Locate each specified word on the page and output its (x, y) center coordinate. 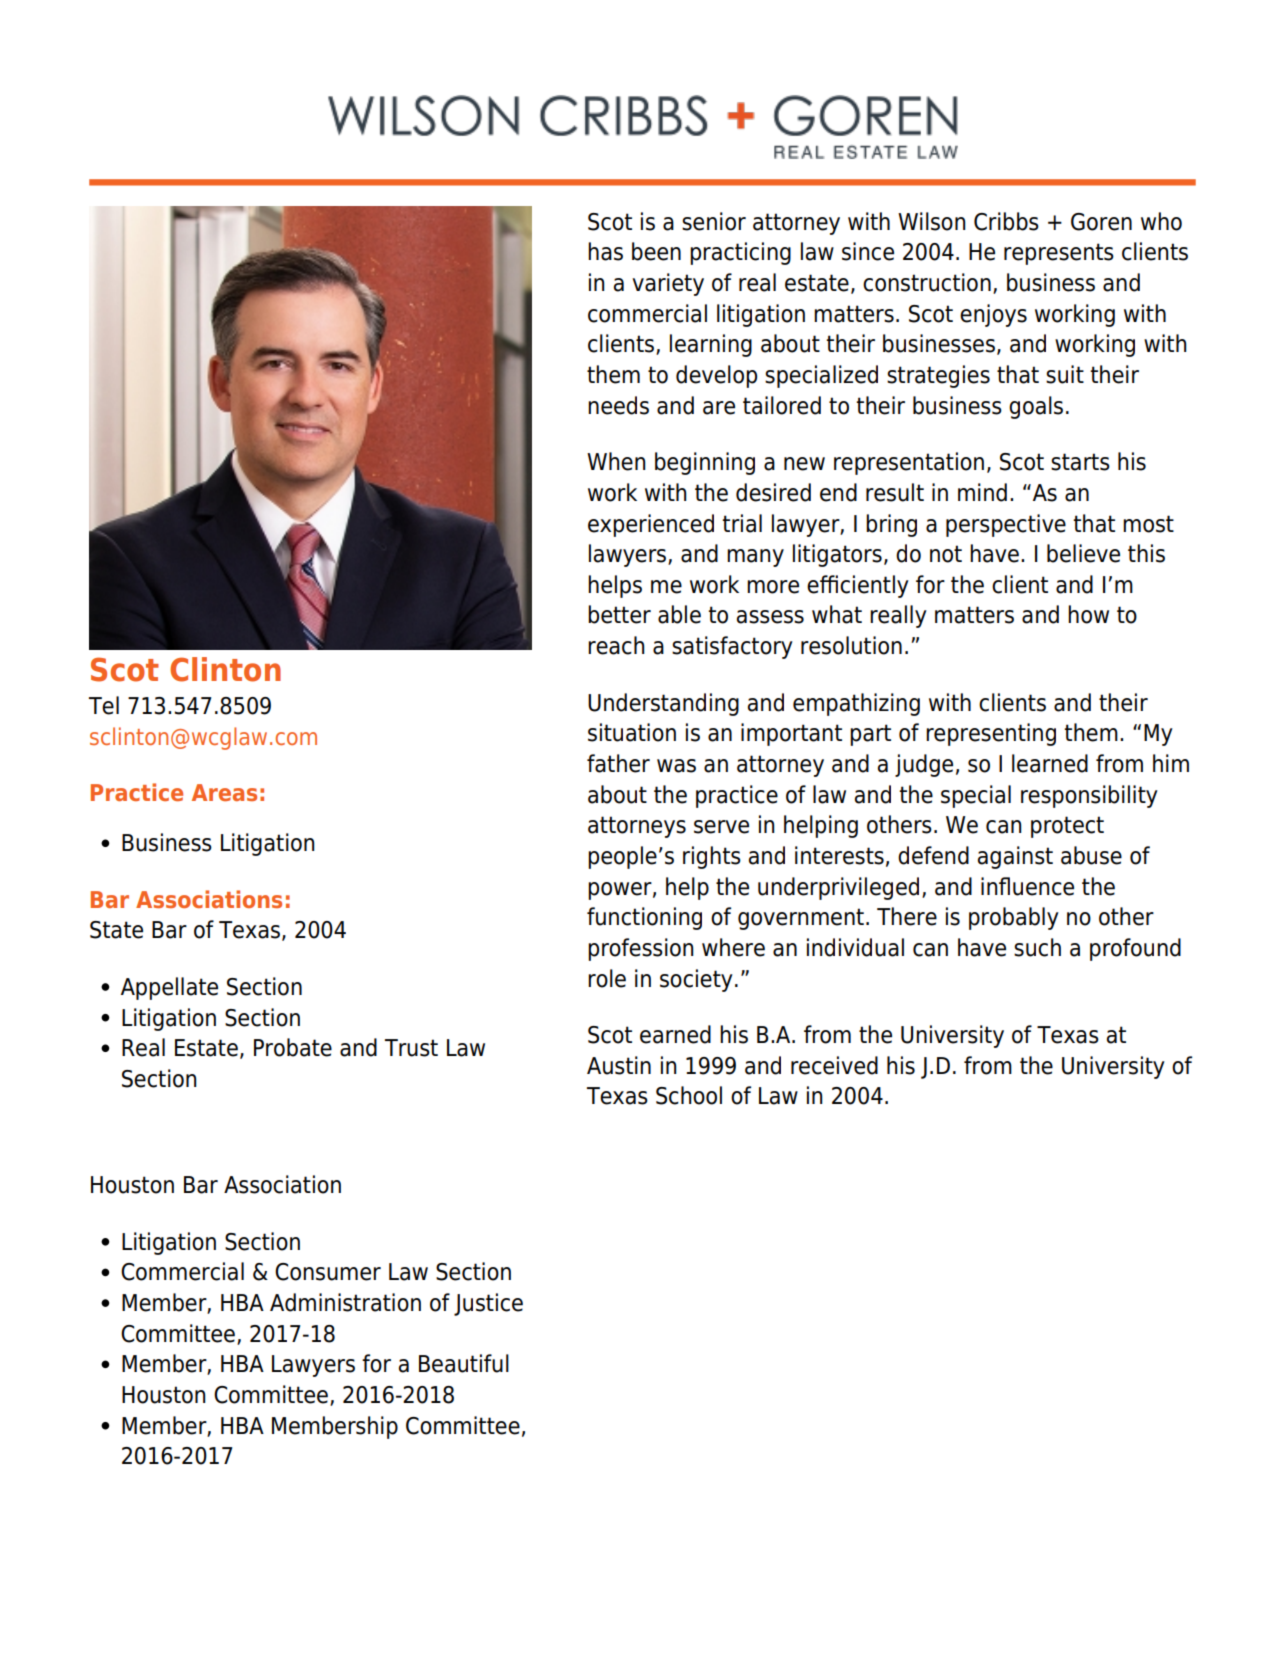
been (656, 251)
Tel (104, 705)
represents (1059, 254)
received (834, 1065)
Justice (488, 1304)
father (618, 763)
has (605, 251)
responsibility (1089, 796)
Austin (619, 1065)
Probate (293, 1047)
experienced (651, 525)
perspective (1006, 525)
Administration (345, 1302)
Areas (224, 792)
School (689, 1095)
